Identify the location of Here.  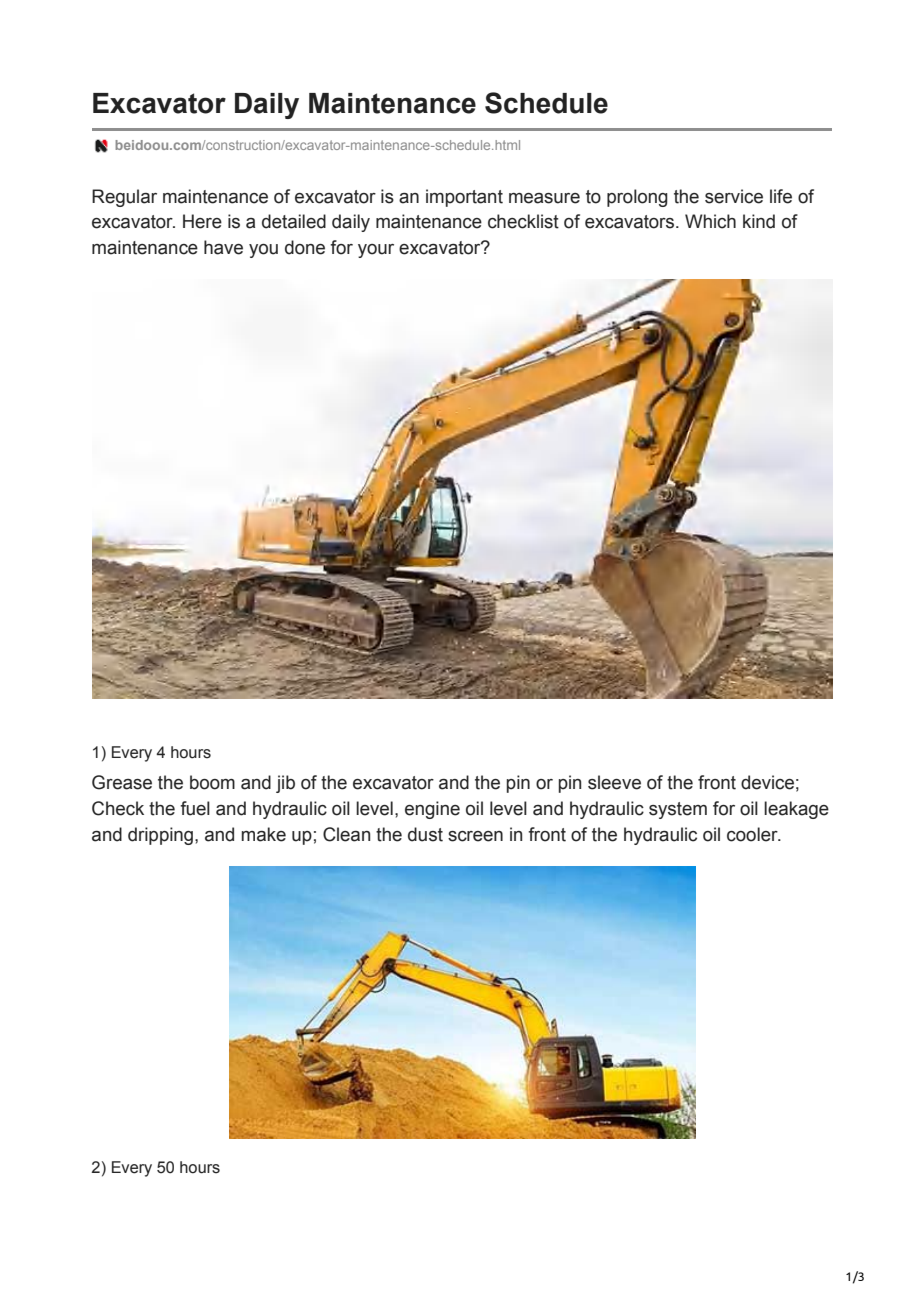
(202, 221).
